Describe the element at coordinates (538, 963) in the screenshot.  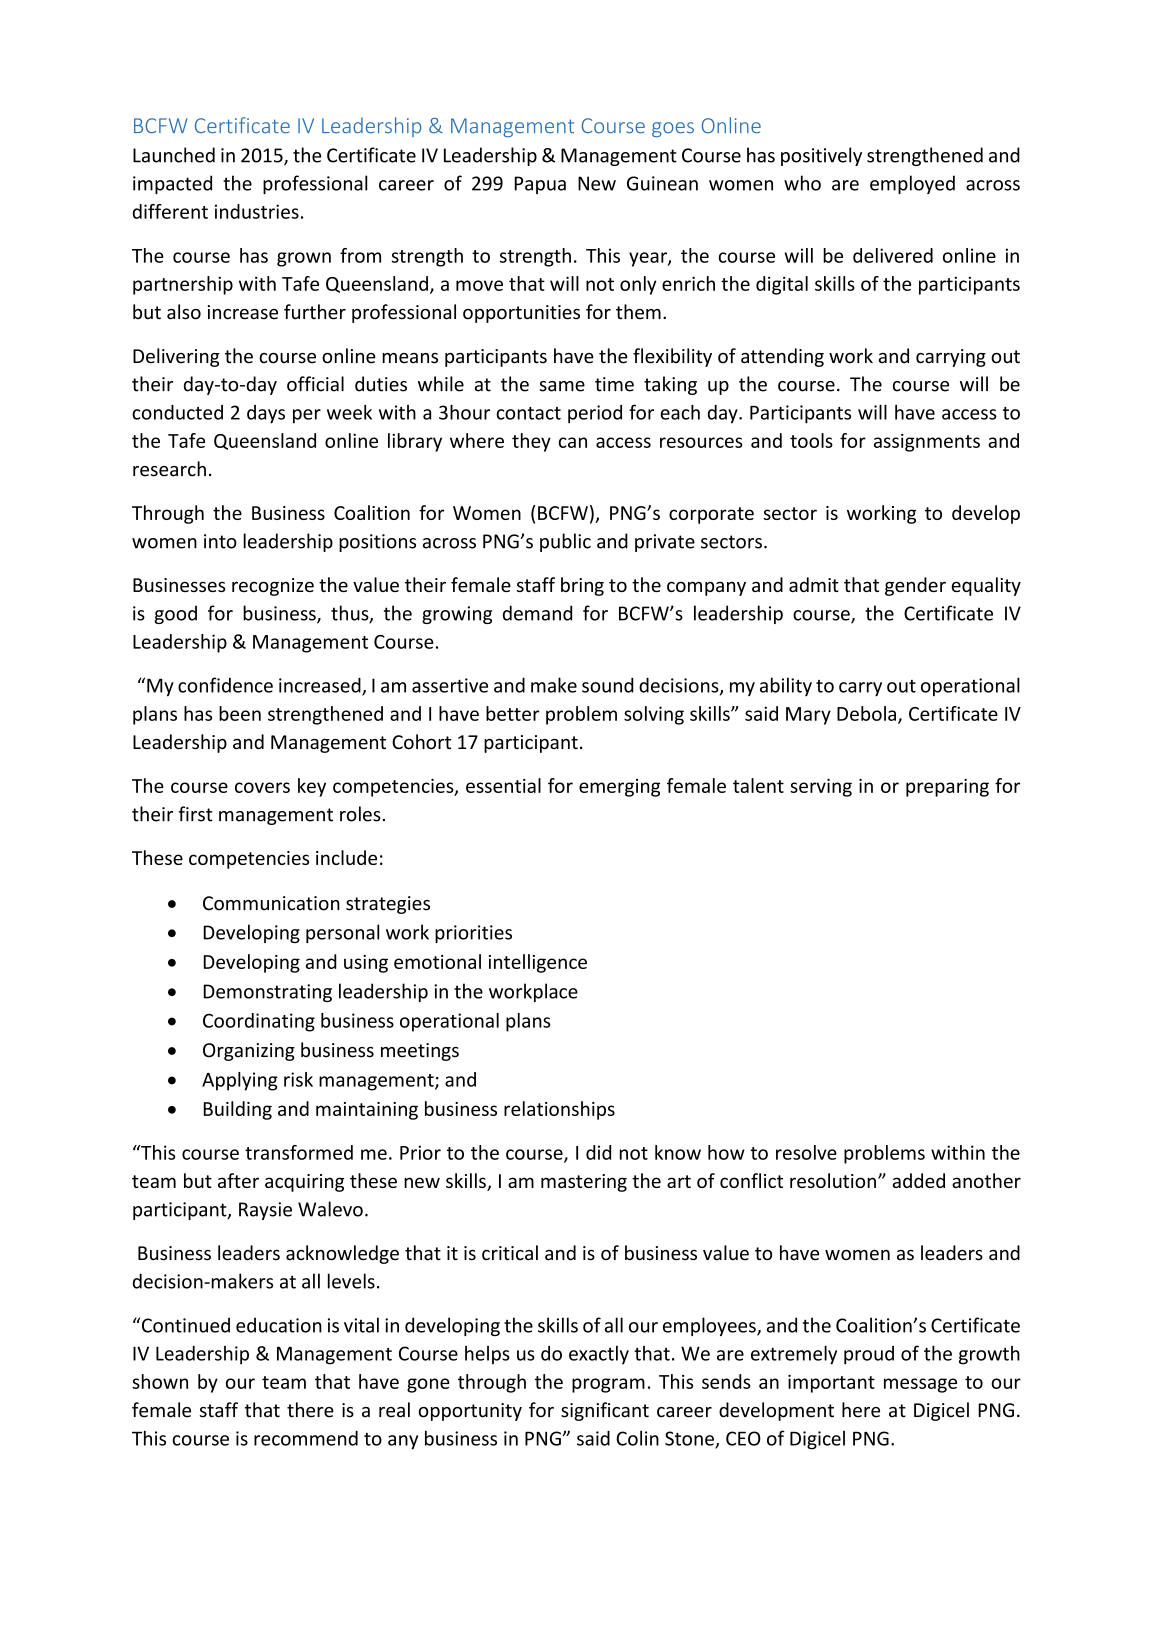
I see `intelligence` at that location.
